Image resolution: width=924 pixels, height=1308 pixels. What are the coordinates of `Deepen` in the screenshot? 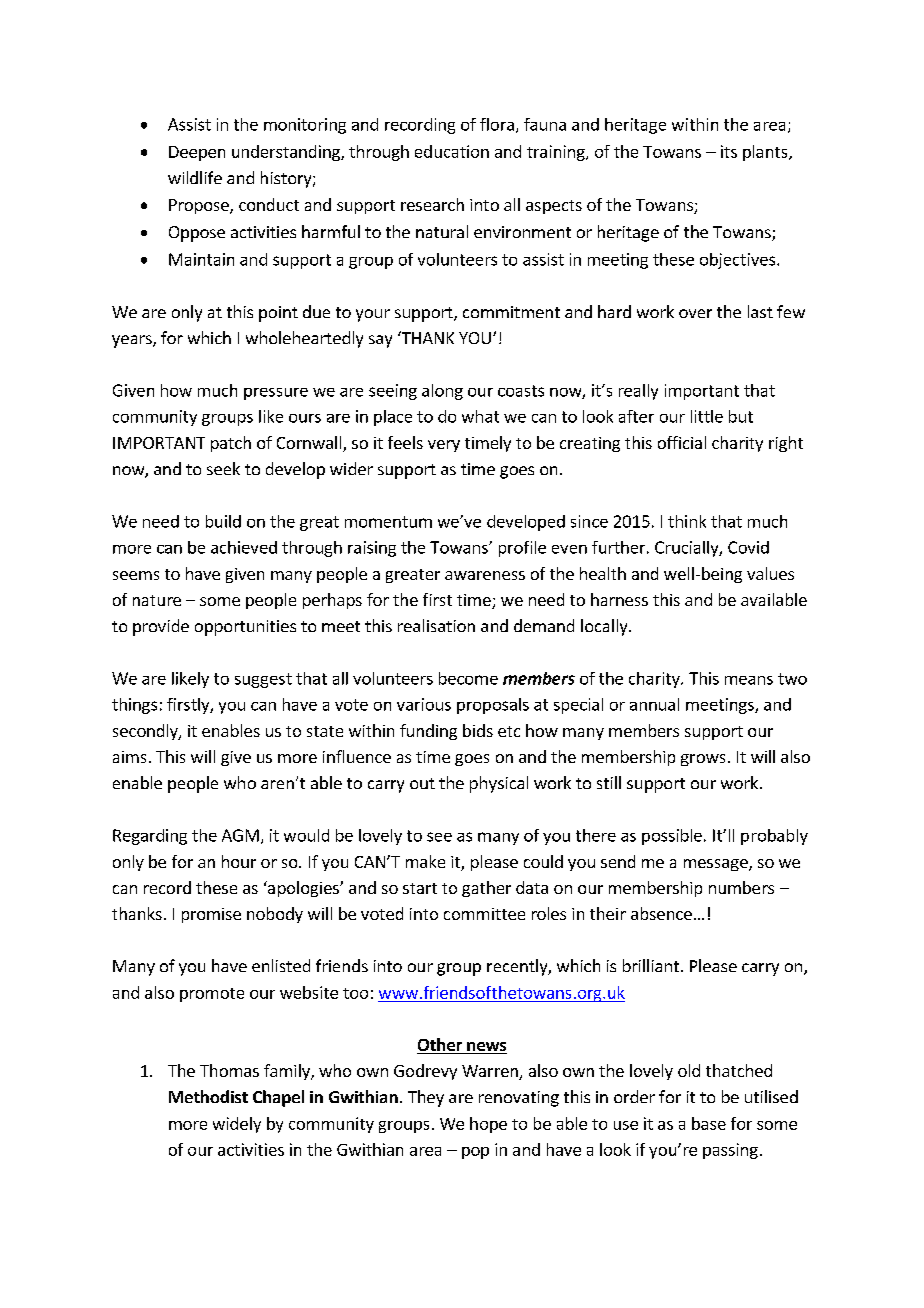 It's located at (197, 153).
